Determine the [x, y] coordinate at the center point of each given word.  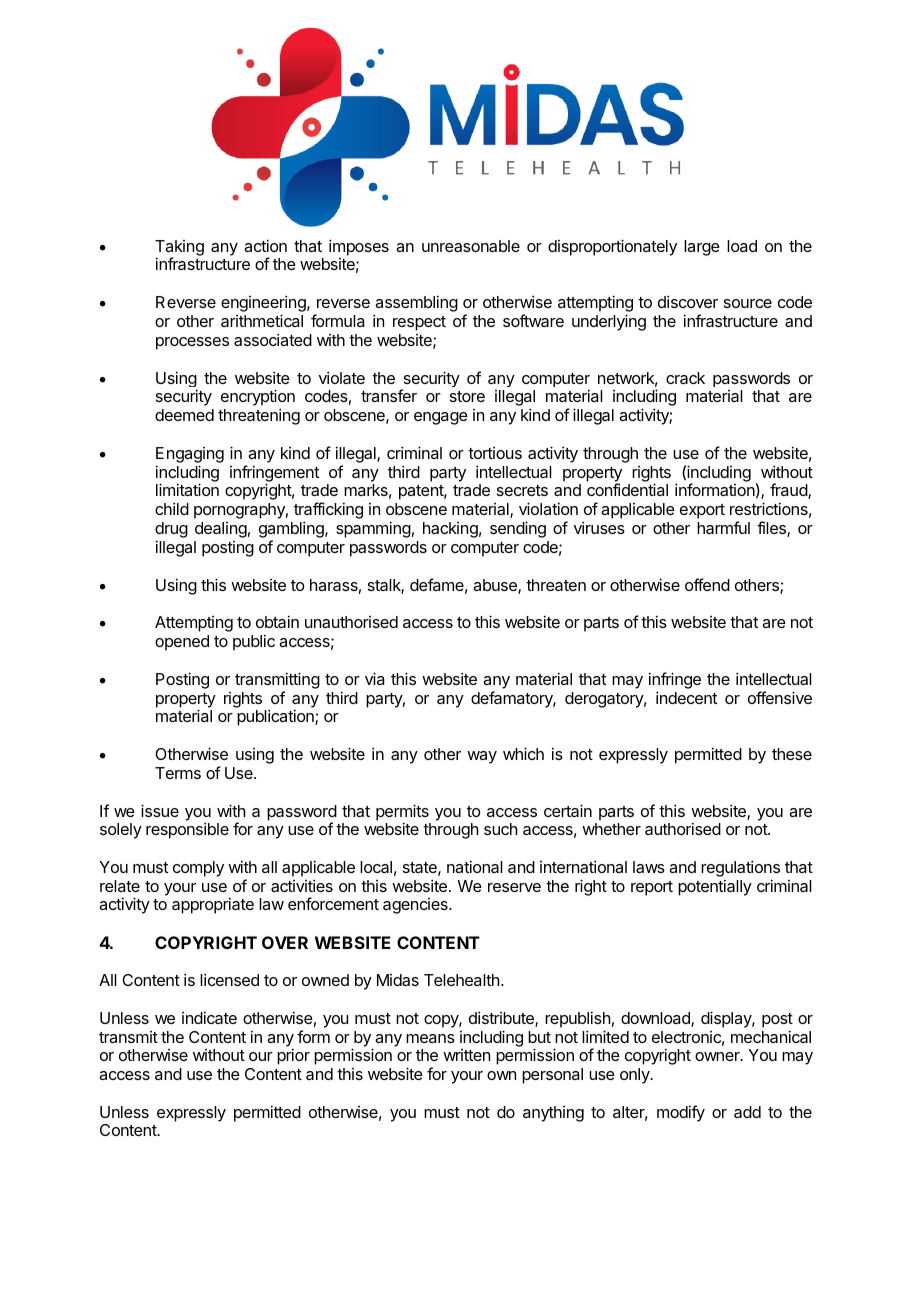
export [702, 511]
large [702, 248]
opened [182, 643]
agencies [416, 906]
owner [718, 1056]
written [466, 1055]
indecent [686, 697]
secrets [522, 490]
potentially [715, 887]
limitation [187, 489]
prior [293, 1056]
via [374, 678]
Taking [179, 249]
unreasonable [471, 246]
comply [198, 869]
